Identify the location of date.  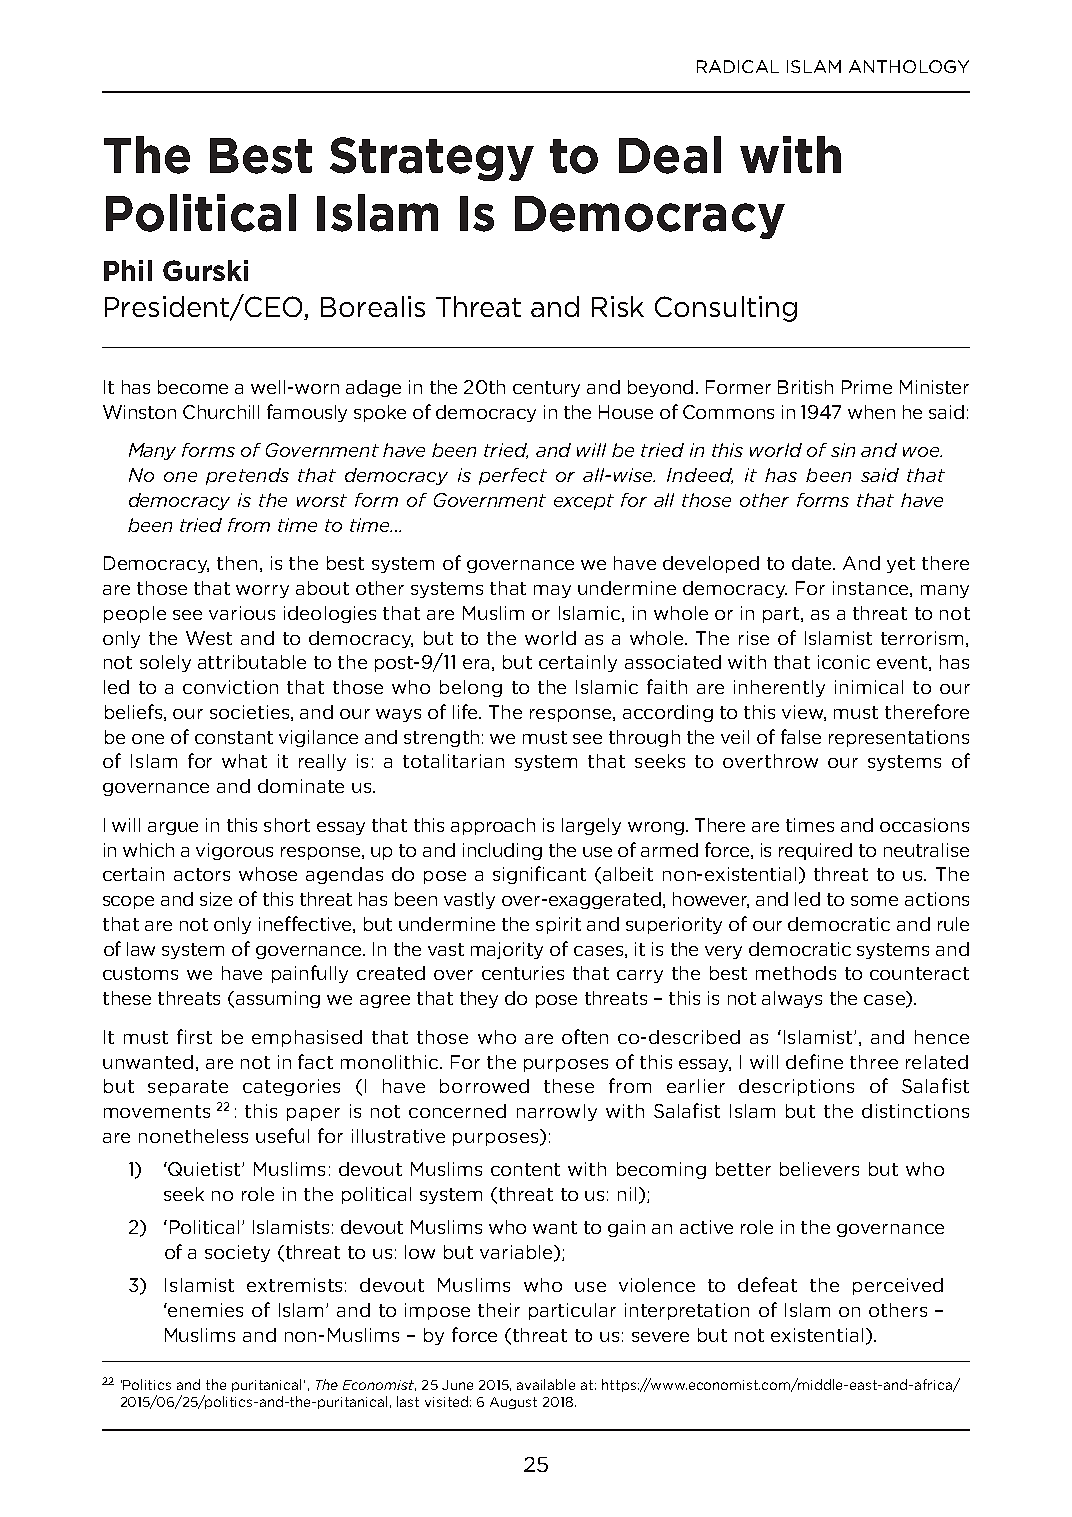
(813, 563).
